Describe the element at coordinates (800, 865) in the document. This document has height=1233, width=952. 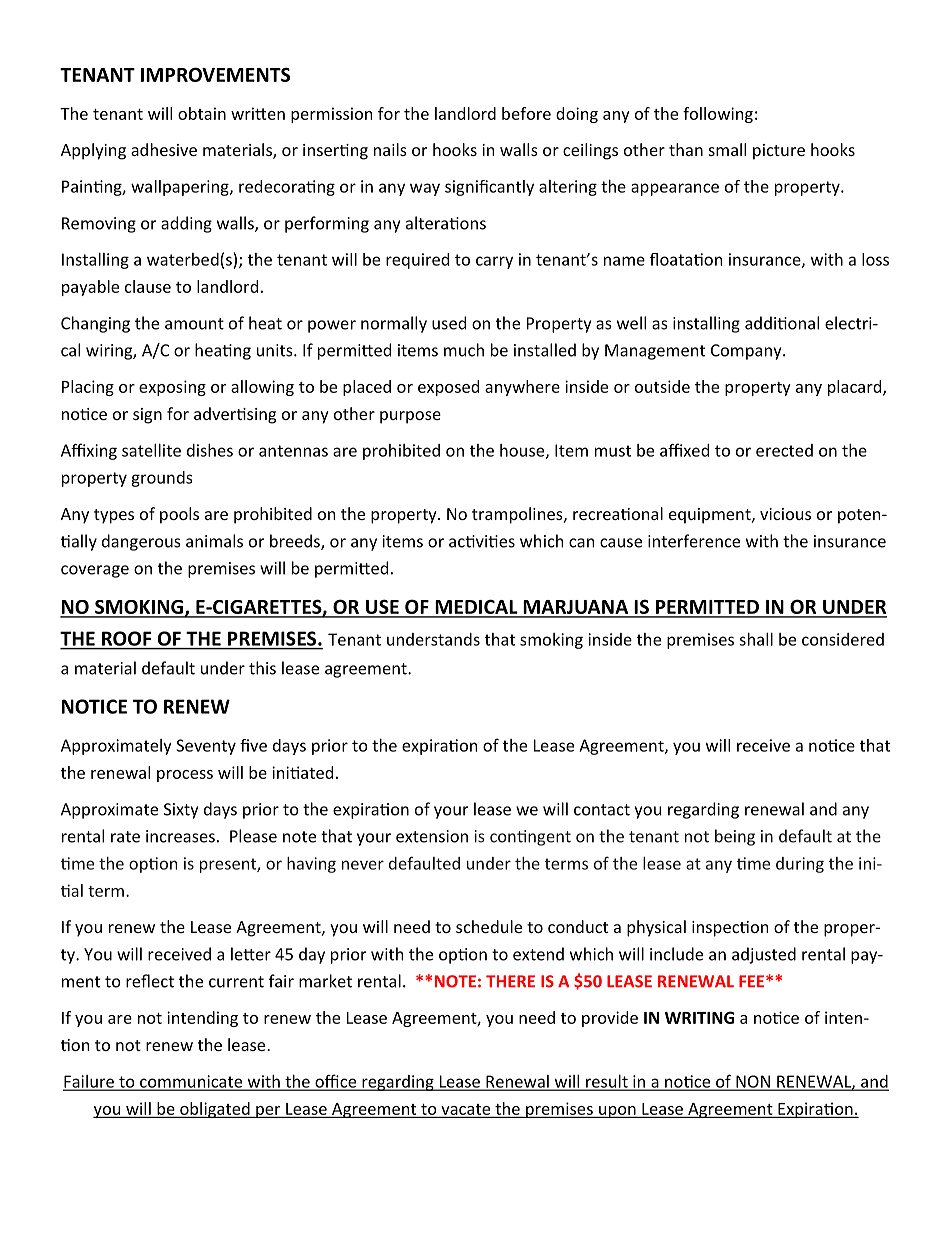
I see `during` at that location.
